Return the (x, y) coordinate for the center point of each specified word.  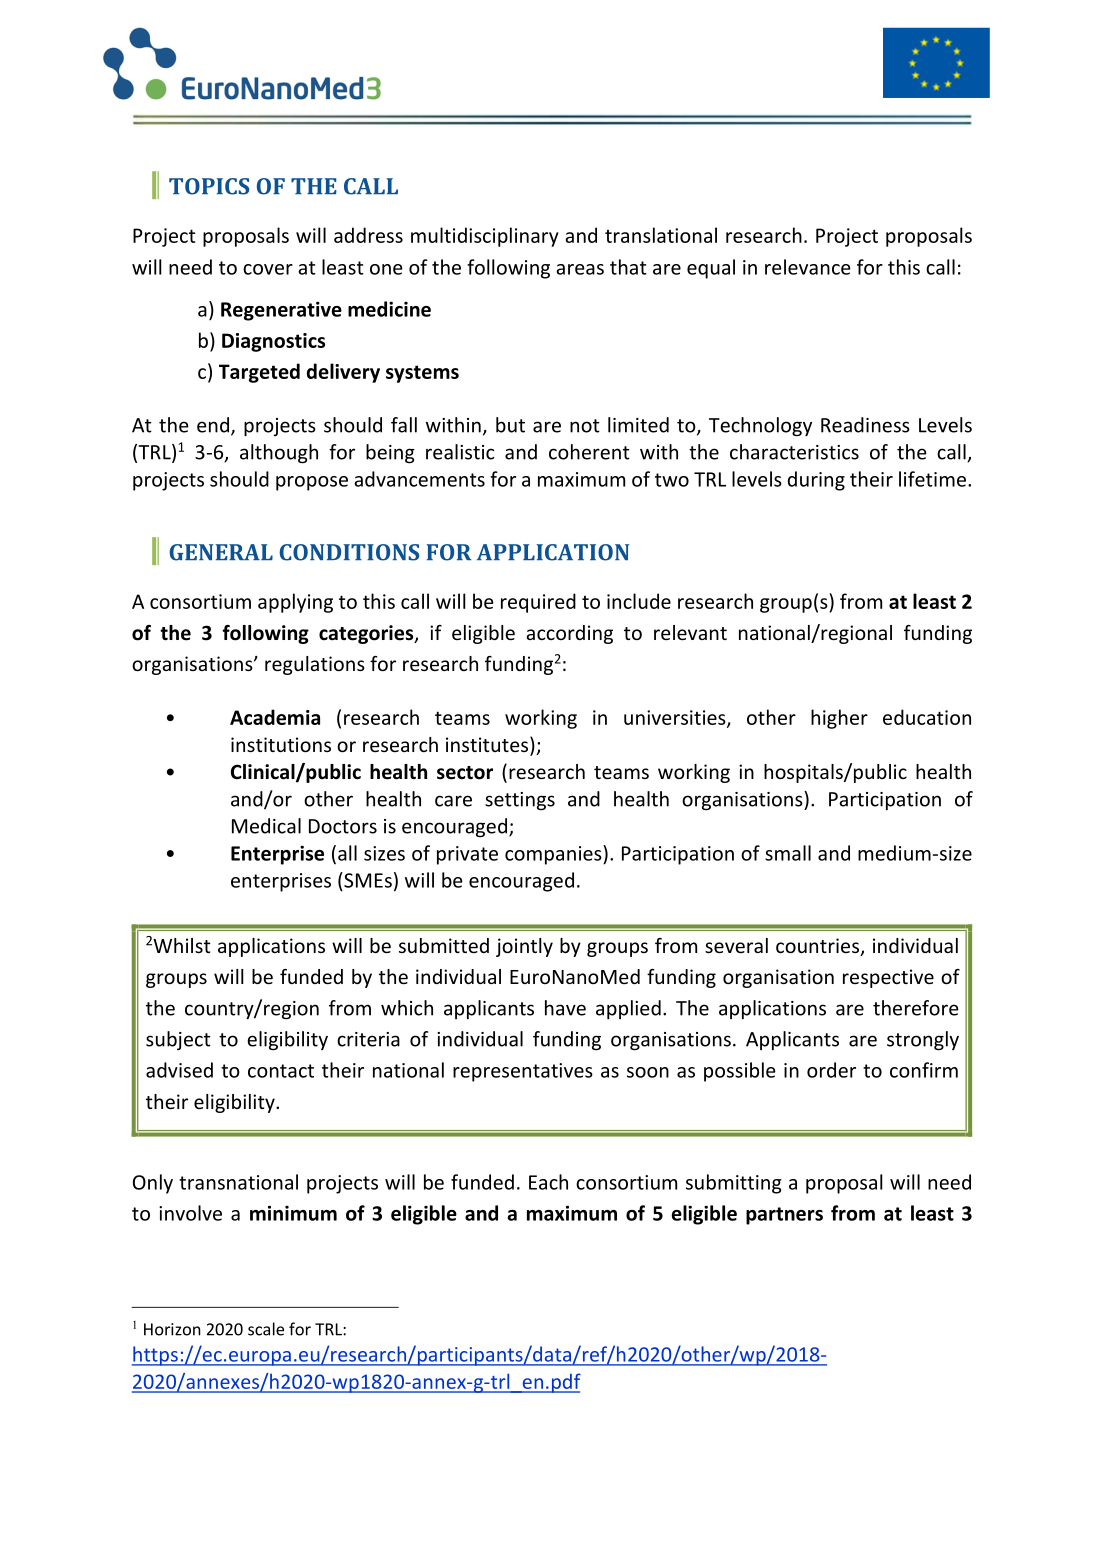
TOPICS (209, 186)
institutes (487, 744)
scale (266, 1329)
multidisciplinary (485, 237)
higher (839, 719)
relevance (808, 267)
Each (548, 1182)
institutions (281, 744)
